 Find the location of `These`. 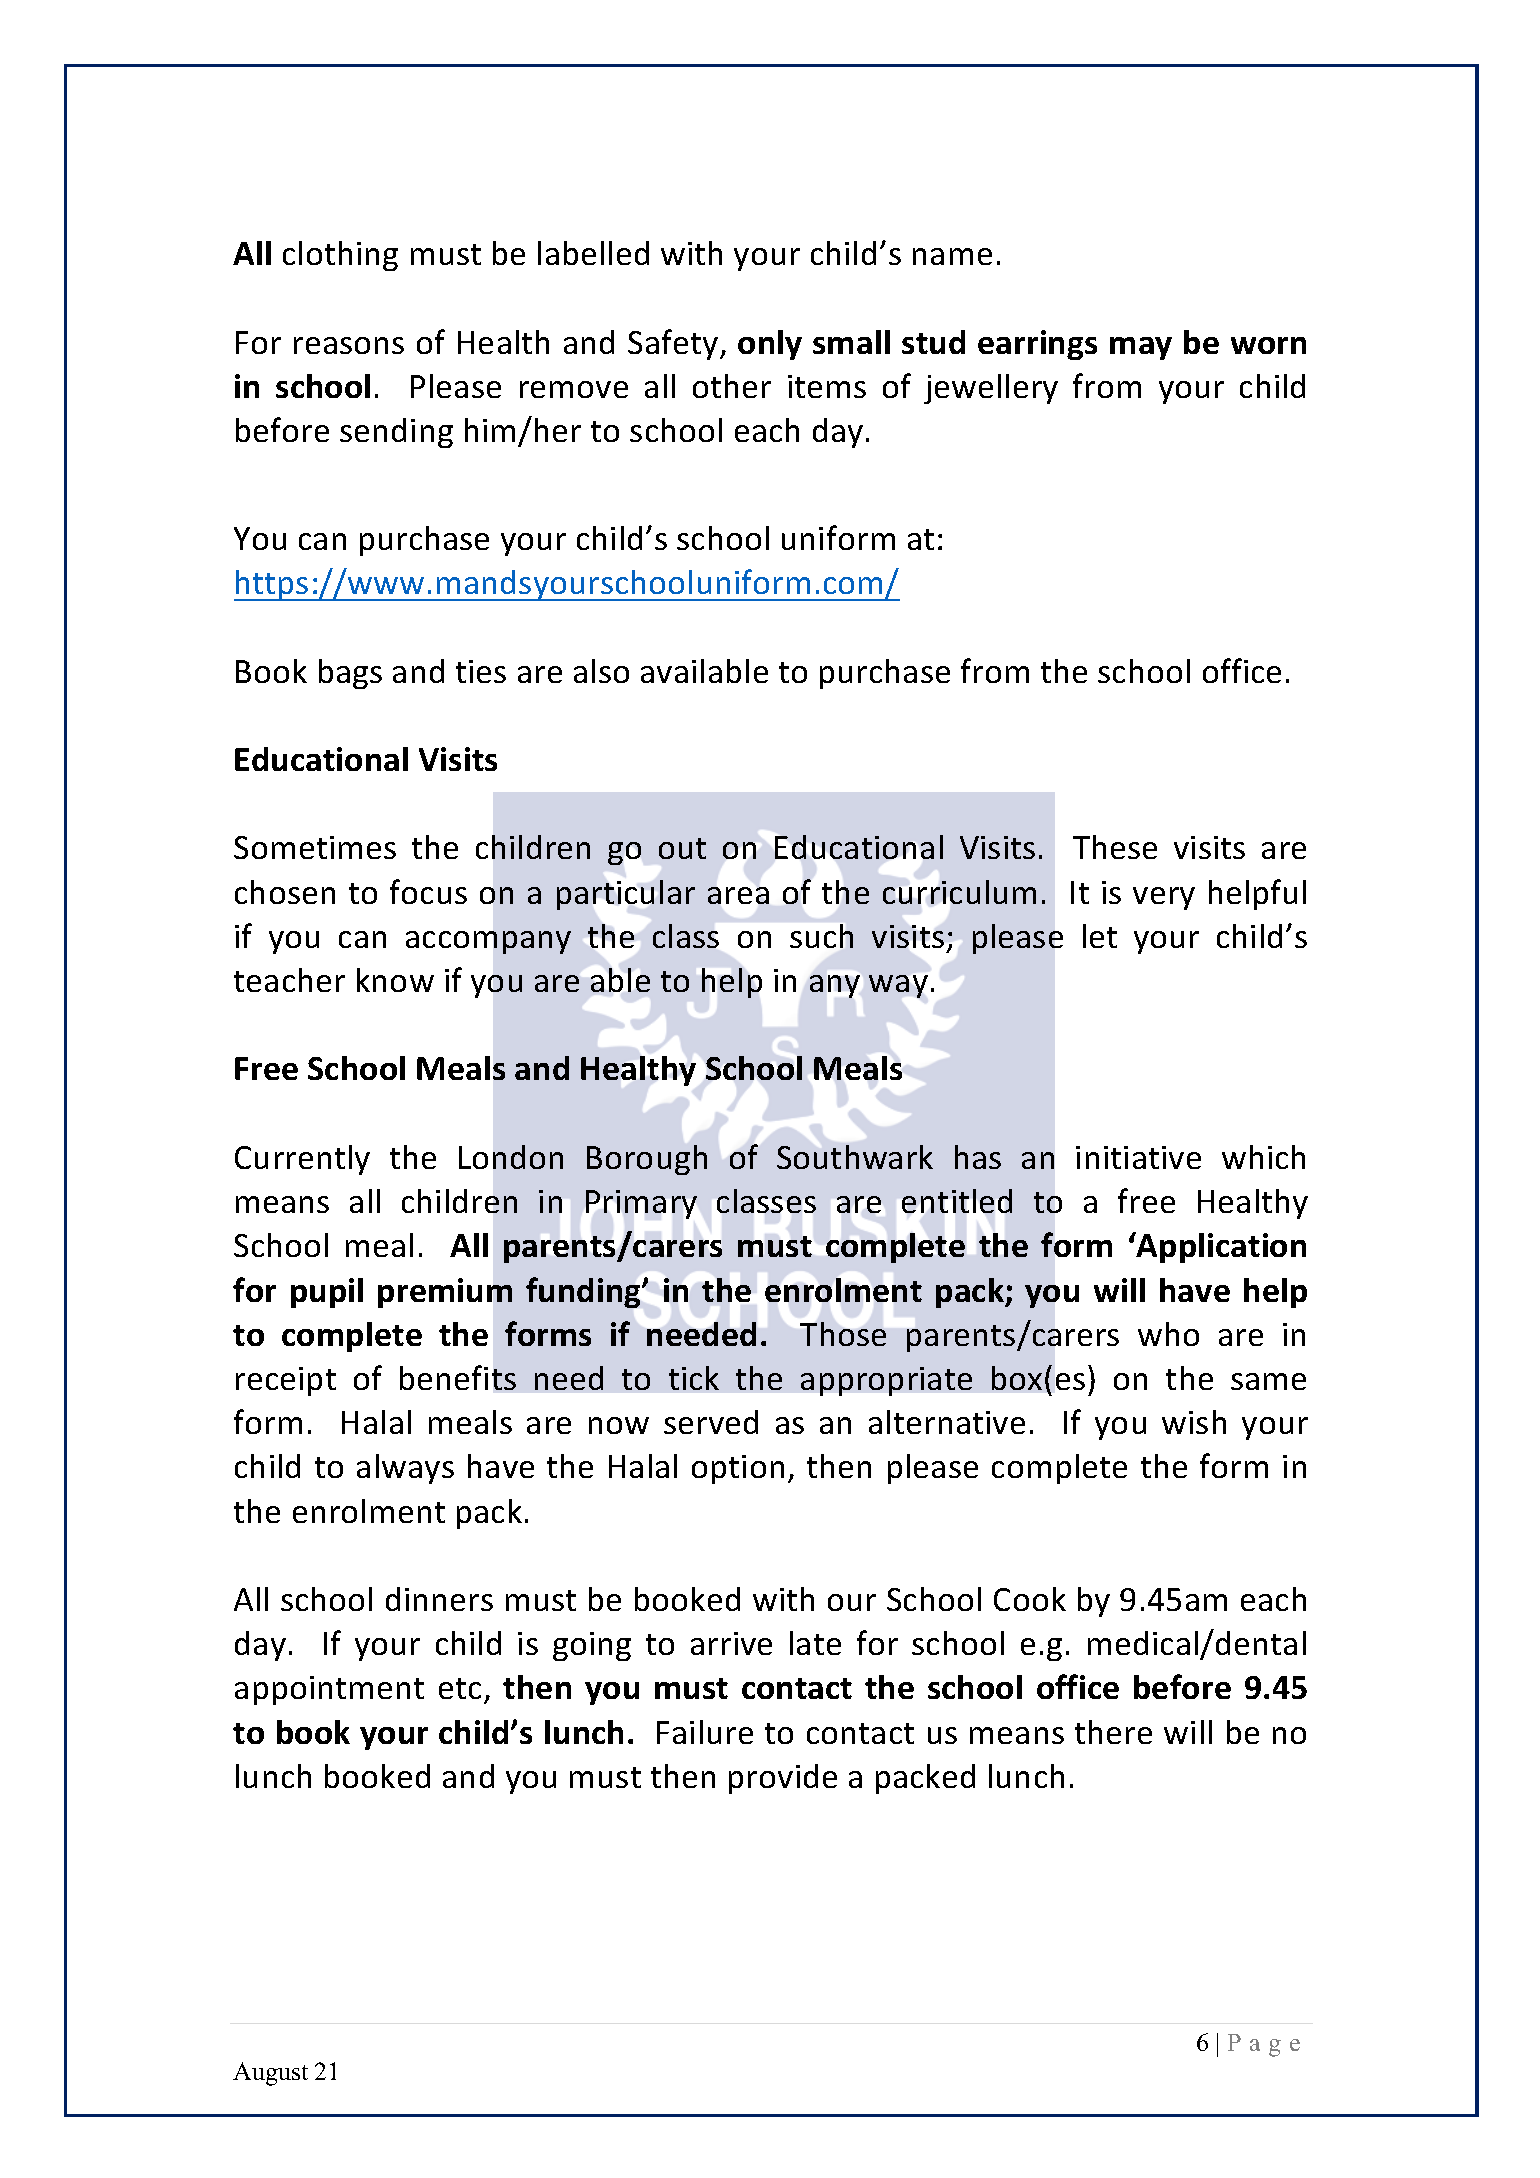

These is located at coordinates (1115, 847).
